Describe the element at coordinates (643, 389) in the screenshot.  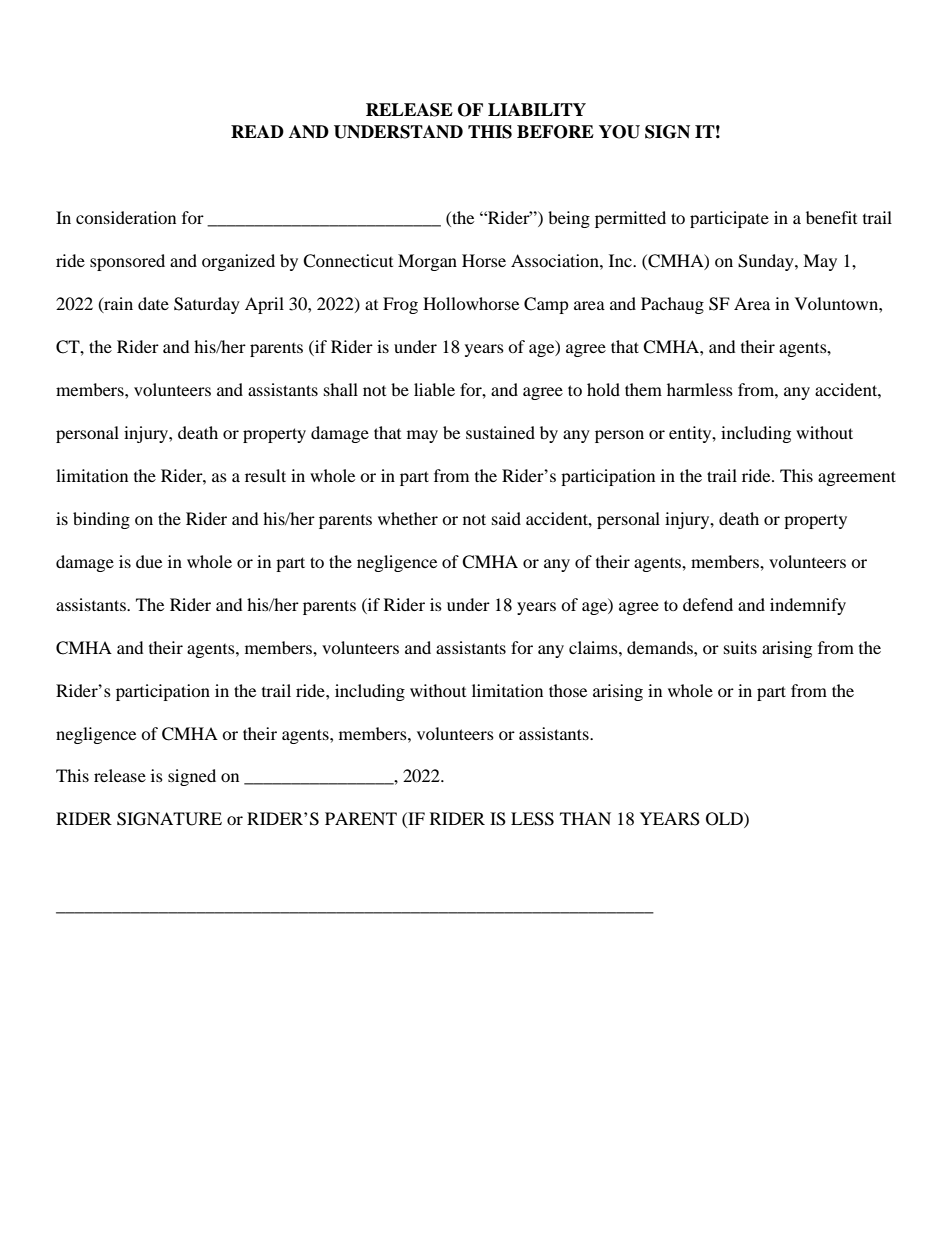
I see `them` at that location.
